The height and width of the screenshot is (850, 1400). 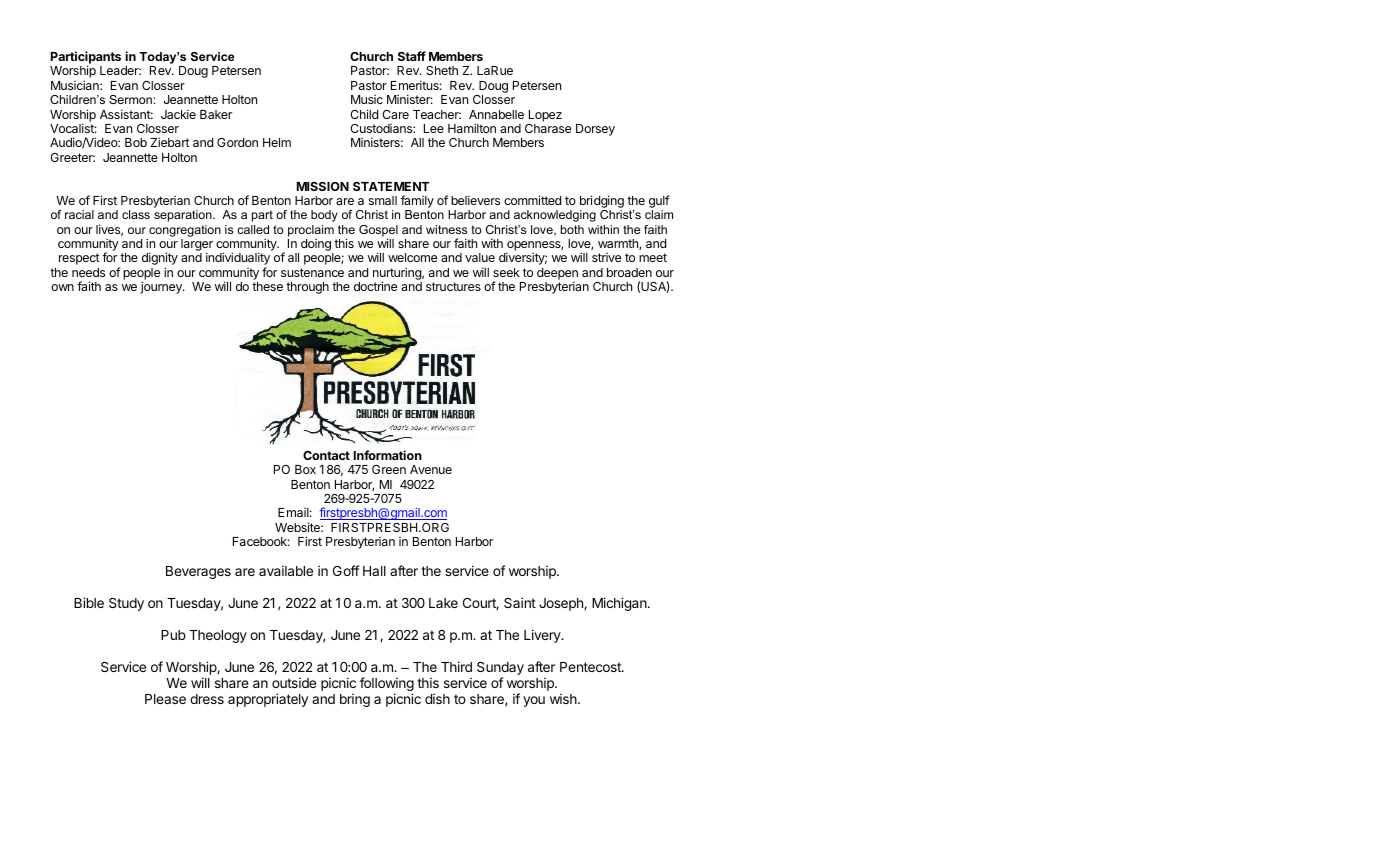 What do you see at coordinates (591, 667) in the screenshot?
I see `Pentecost` at bounding box center [591, 667].
